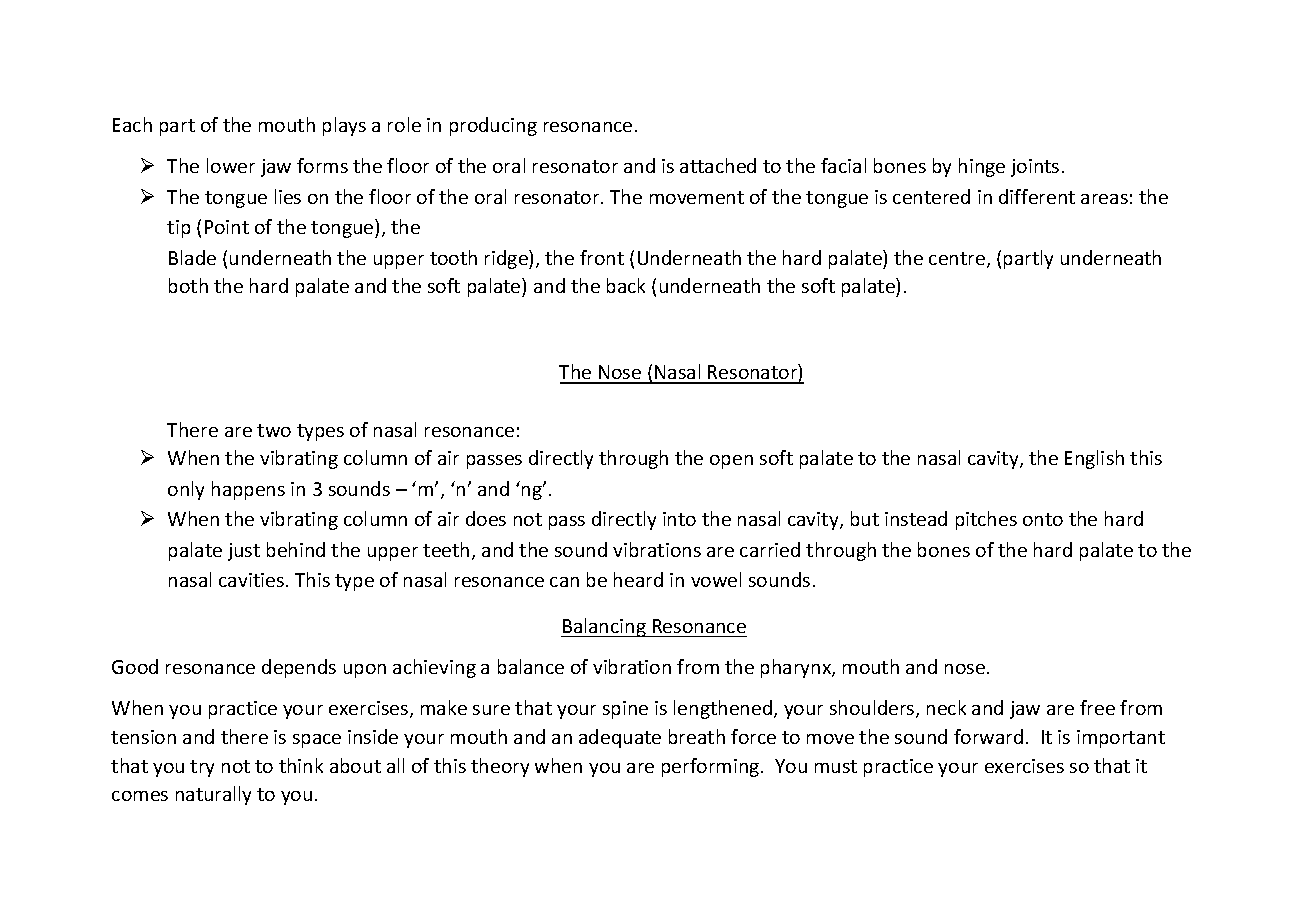 This document has width=1308, height=924. What do you see at coordinates (248, 490) in the document?
I see `happens` at bounding box center [248, 490].
